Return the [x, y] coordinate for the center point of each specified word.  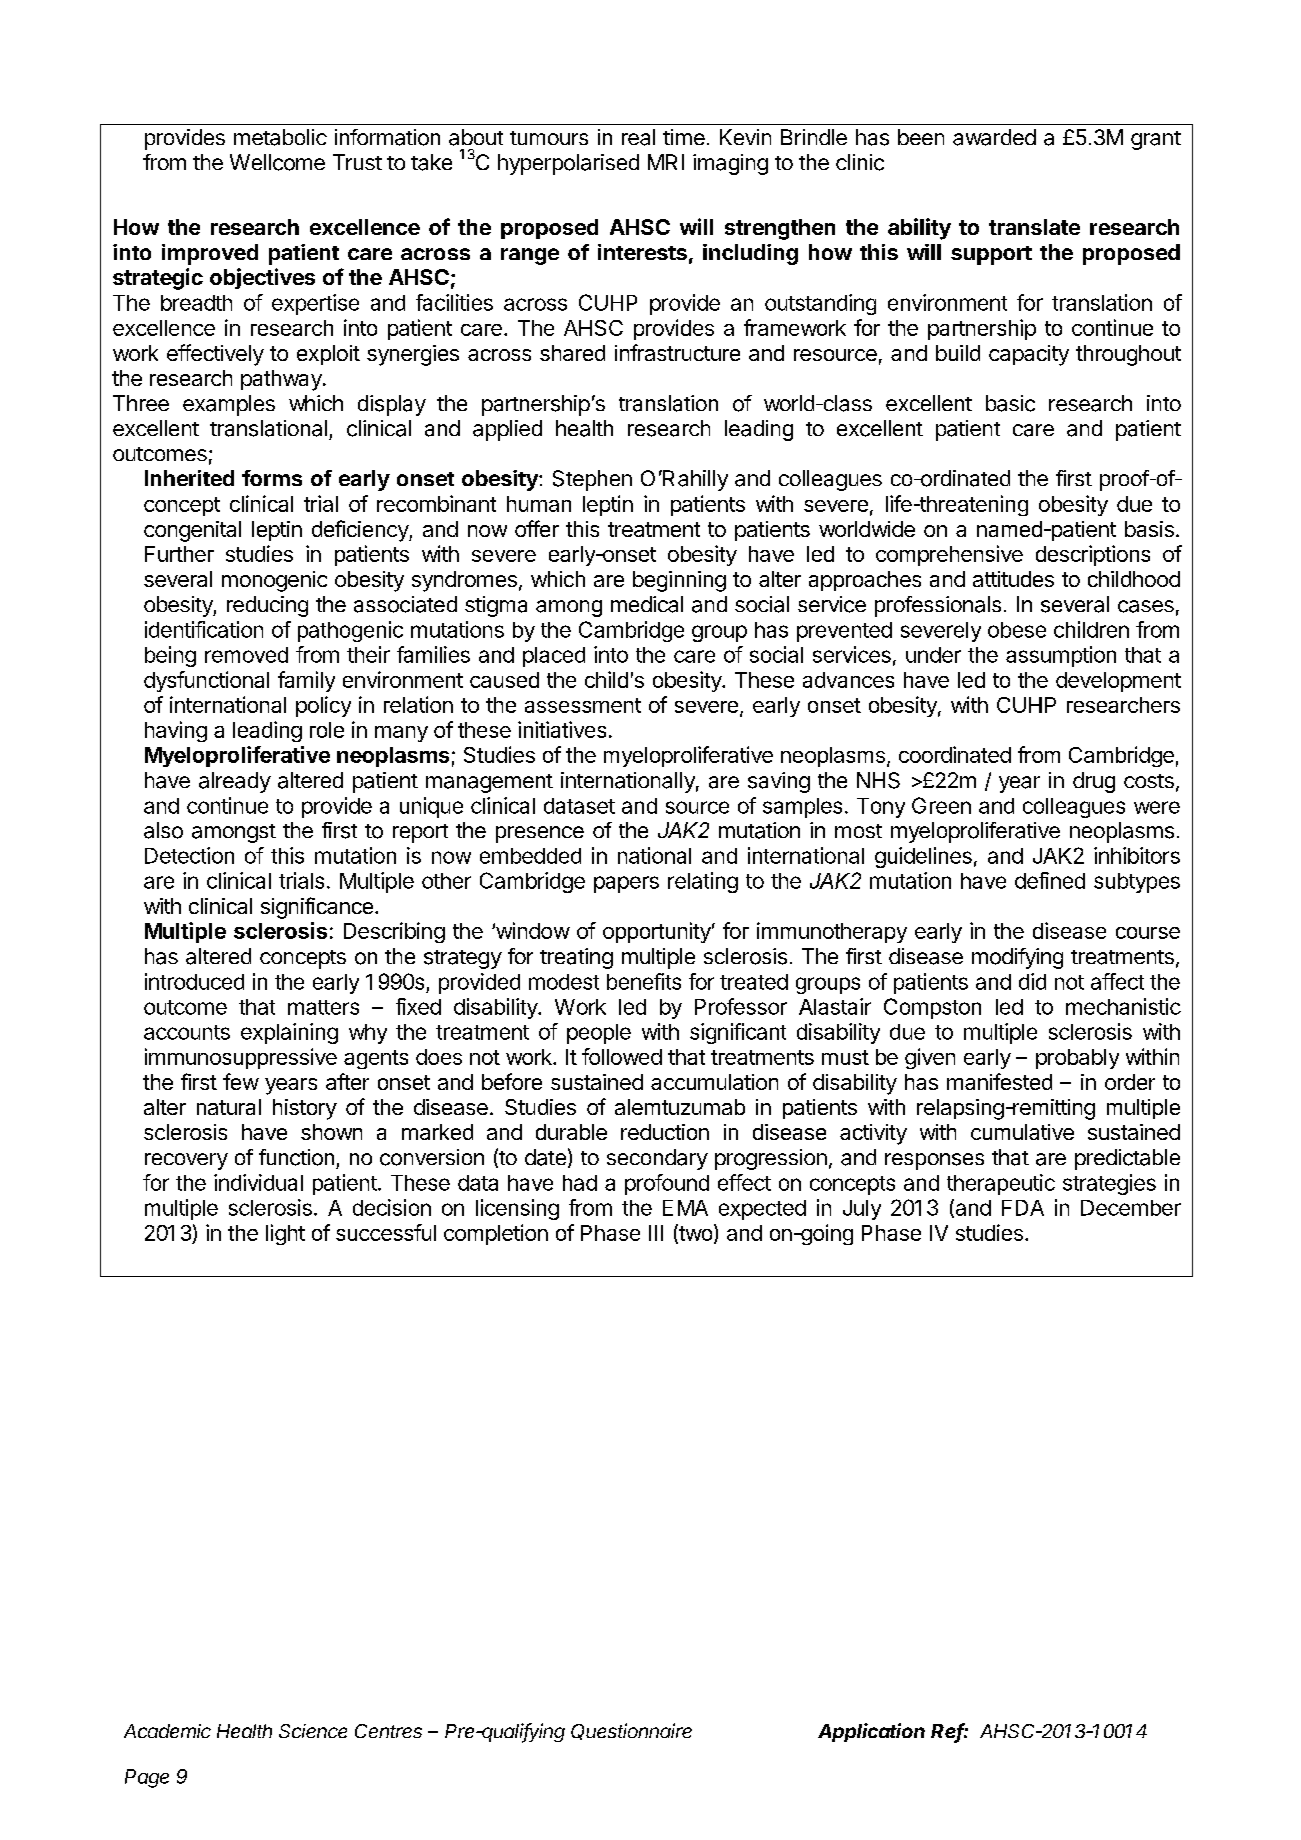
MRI [666, 162]
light [285, 1234]
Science [313, 1731]
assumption [1061, 656]
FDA [1023, 1208]
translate [1034, 227]
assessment [583, 705]
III [656, 1233]
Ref [949, 1732]
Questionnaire [631, 1731]
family [306, 681]
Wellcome [277, 162]
